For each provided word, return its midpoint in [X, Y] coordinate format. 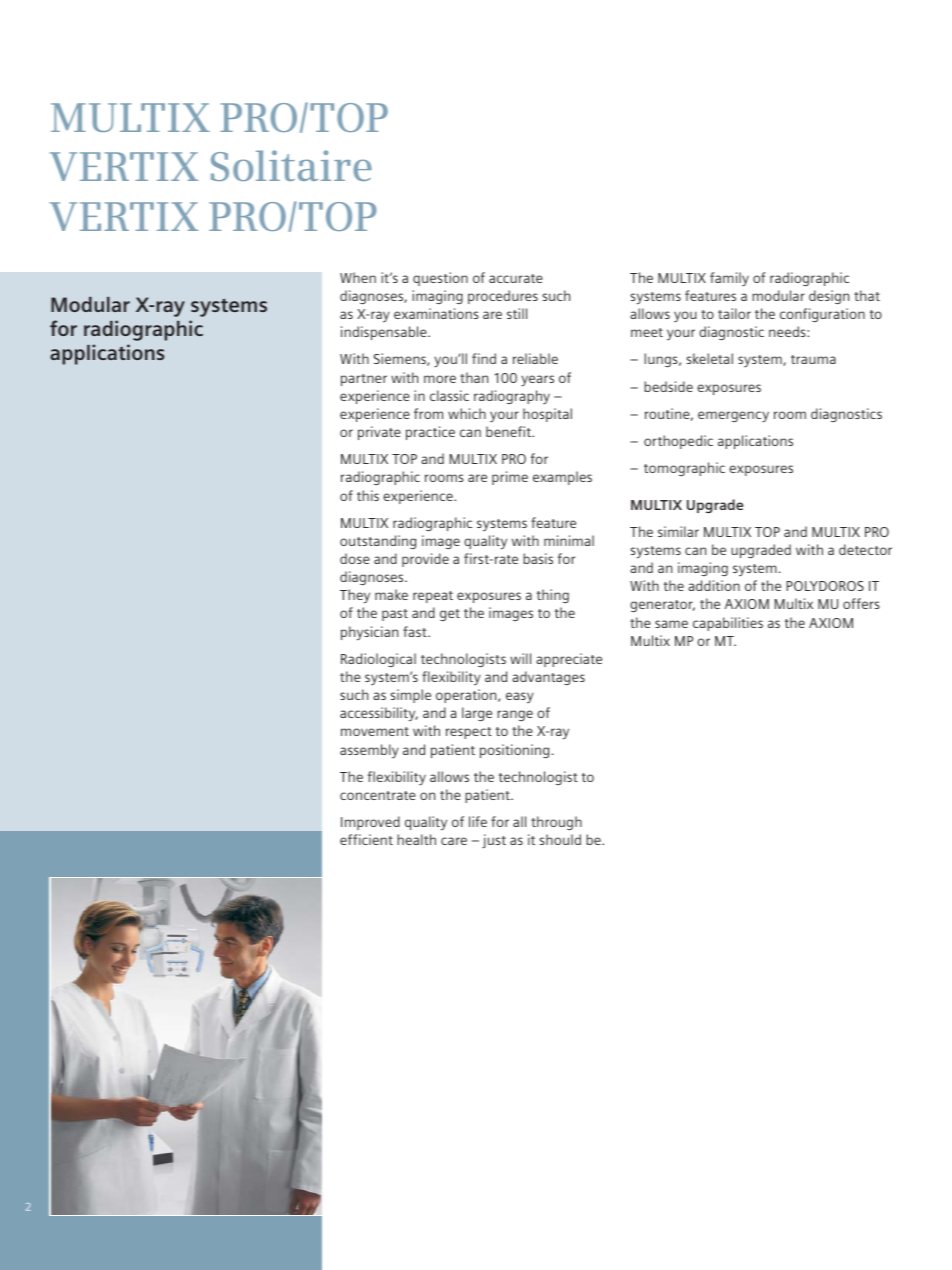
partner [364, 380]
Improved [370, 823]
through [556, 823]
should [560, 839]
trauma [813, 359]
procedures [503, 297]
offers [861, 603]
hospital [547, 415]
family [729, 279]
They [355, 596]
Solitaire [291, 165]
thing [553, 596]
